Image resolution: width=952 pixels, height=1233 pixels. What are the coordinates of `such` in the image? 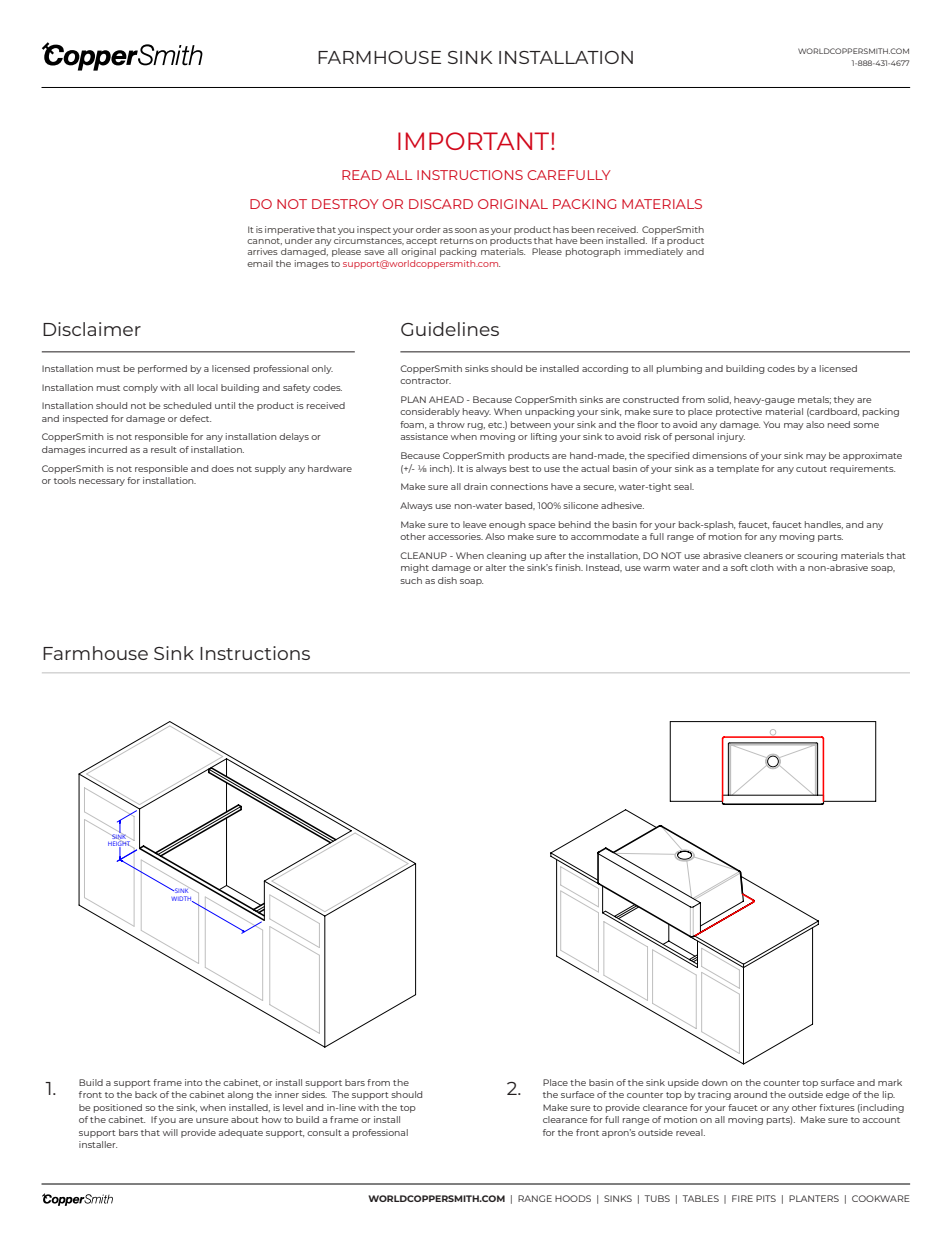 It's located at (411, 580).
